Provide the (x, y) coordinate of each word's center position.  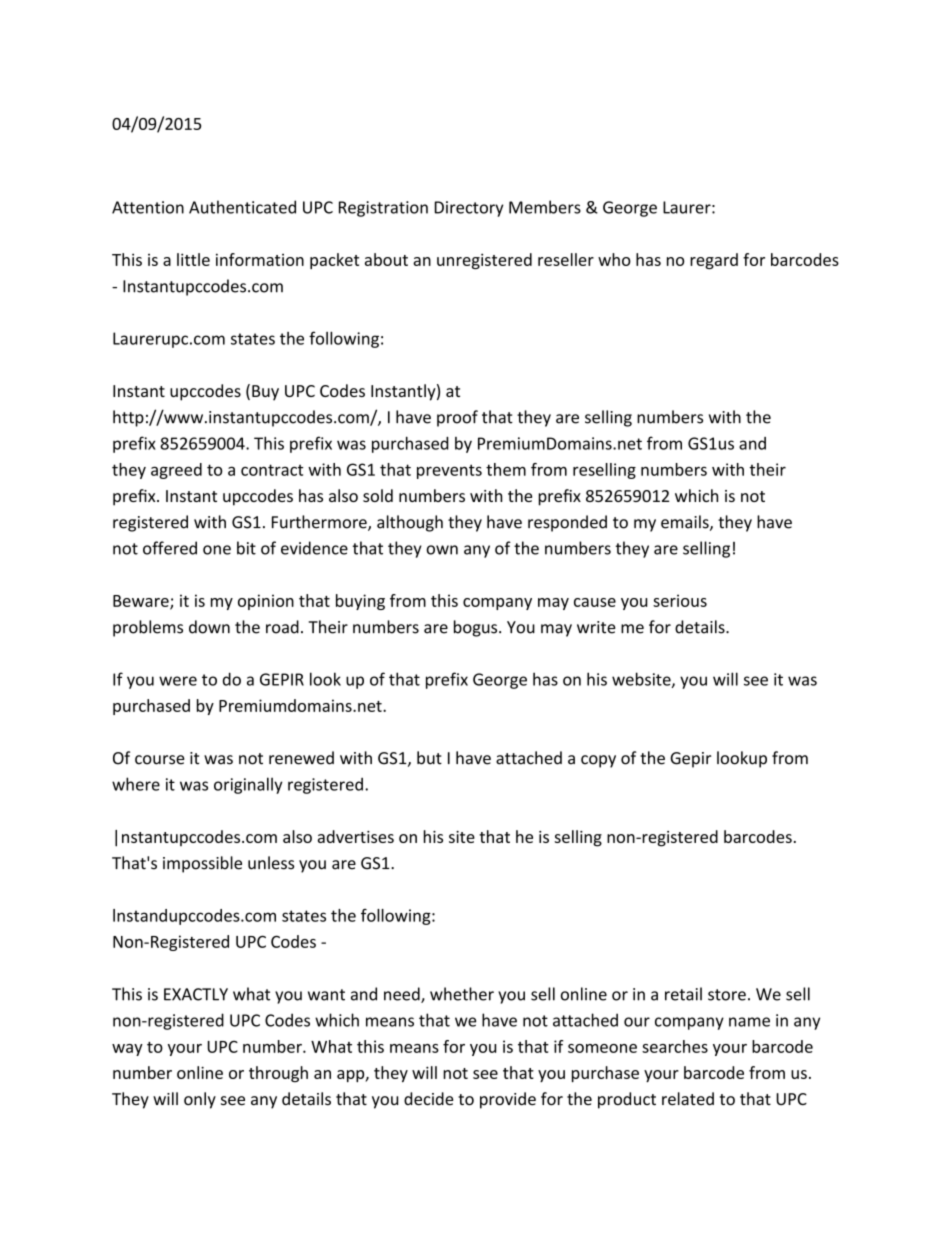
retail (683, 994)
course (160, 760)
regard (714, 261)
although (410, 523)
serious (680, 600)
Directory (469, 209)
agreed (176, 471)
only (200, 1100)
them (506, 469)
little (193, 259)
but (429, 758)
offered (170, 548)
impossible (202, 864)
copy (598, 761)
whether (462, 994)
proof (457, 418)
